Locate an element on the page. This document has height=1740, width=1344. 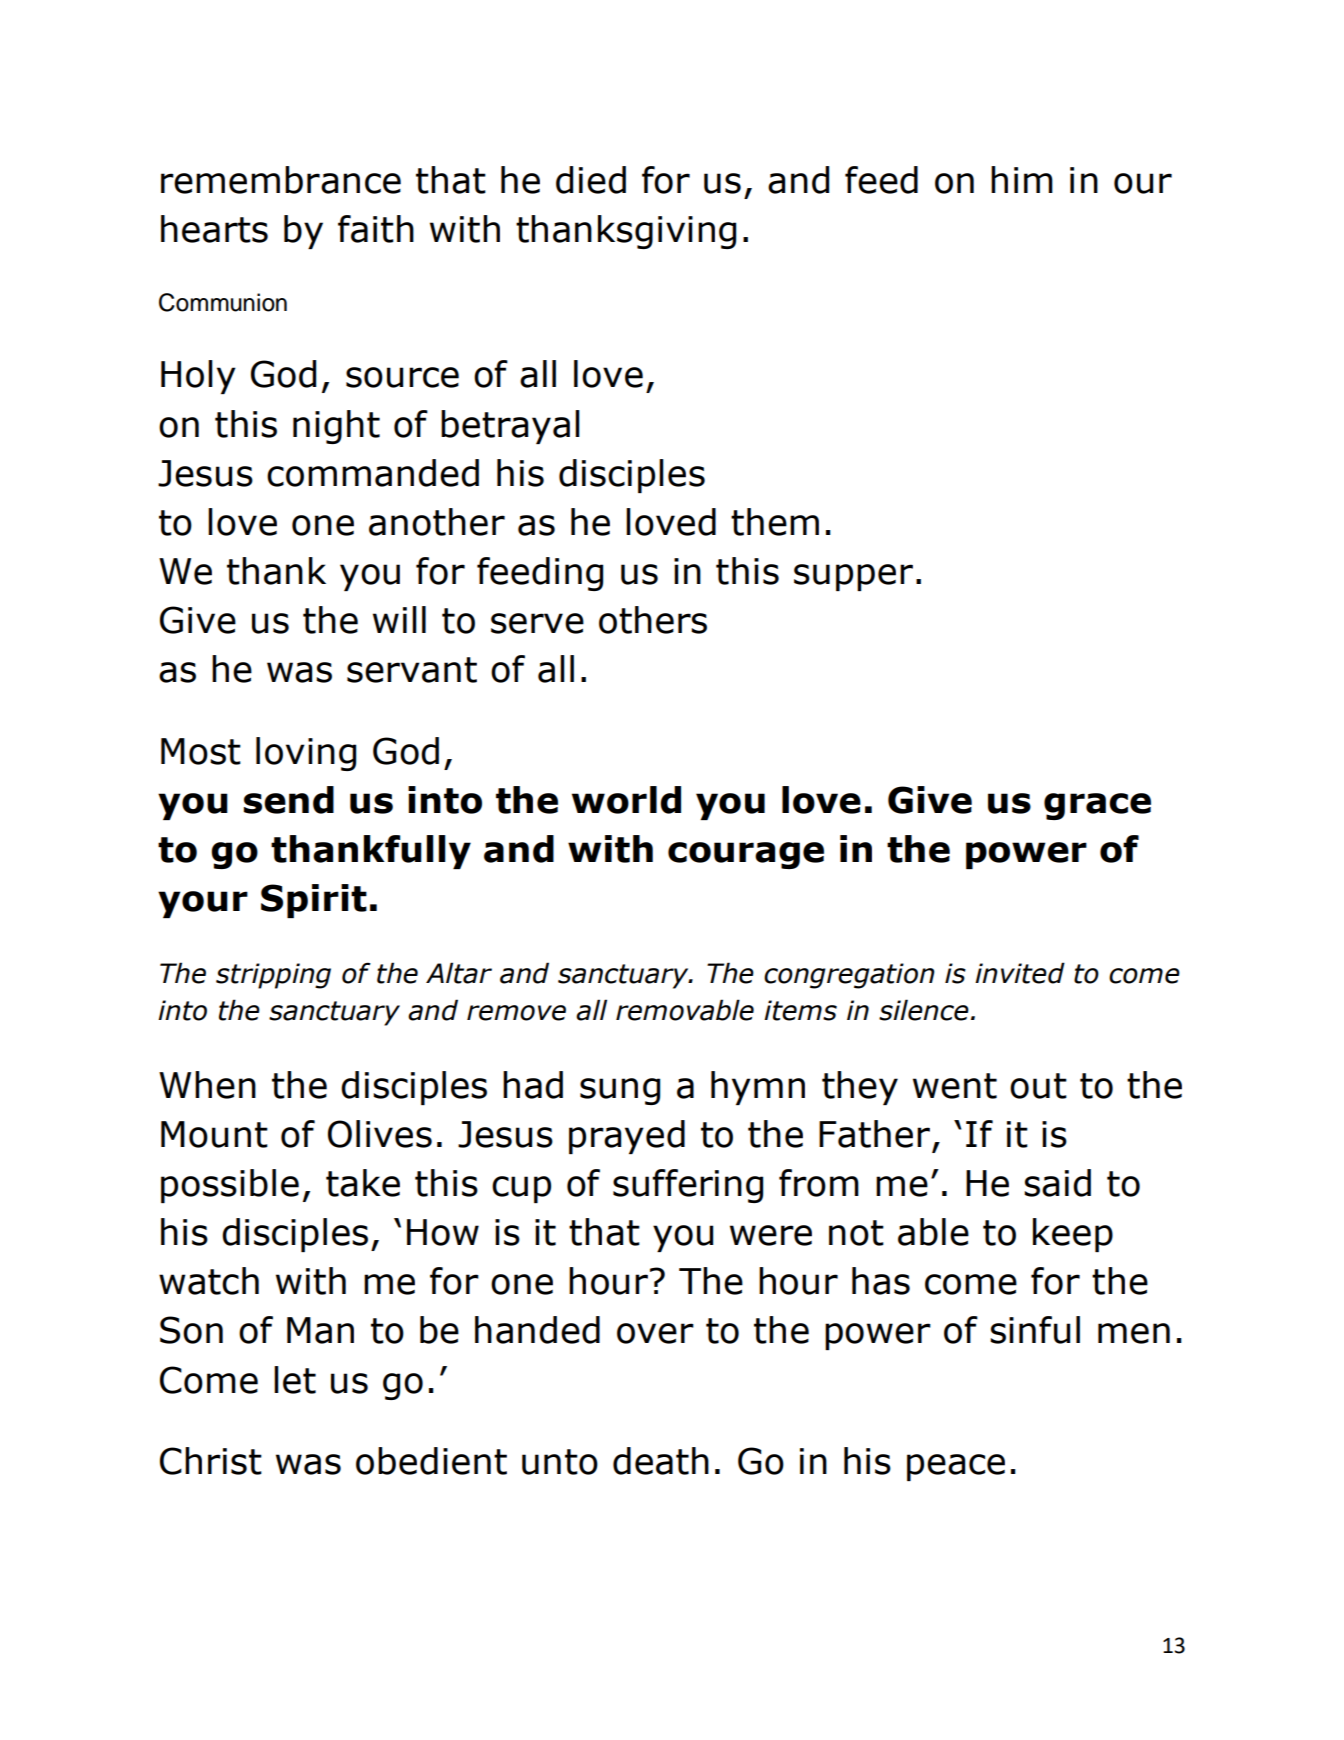
supper is located at coordinates (853, 577).
